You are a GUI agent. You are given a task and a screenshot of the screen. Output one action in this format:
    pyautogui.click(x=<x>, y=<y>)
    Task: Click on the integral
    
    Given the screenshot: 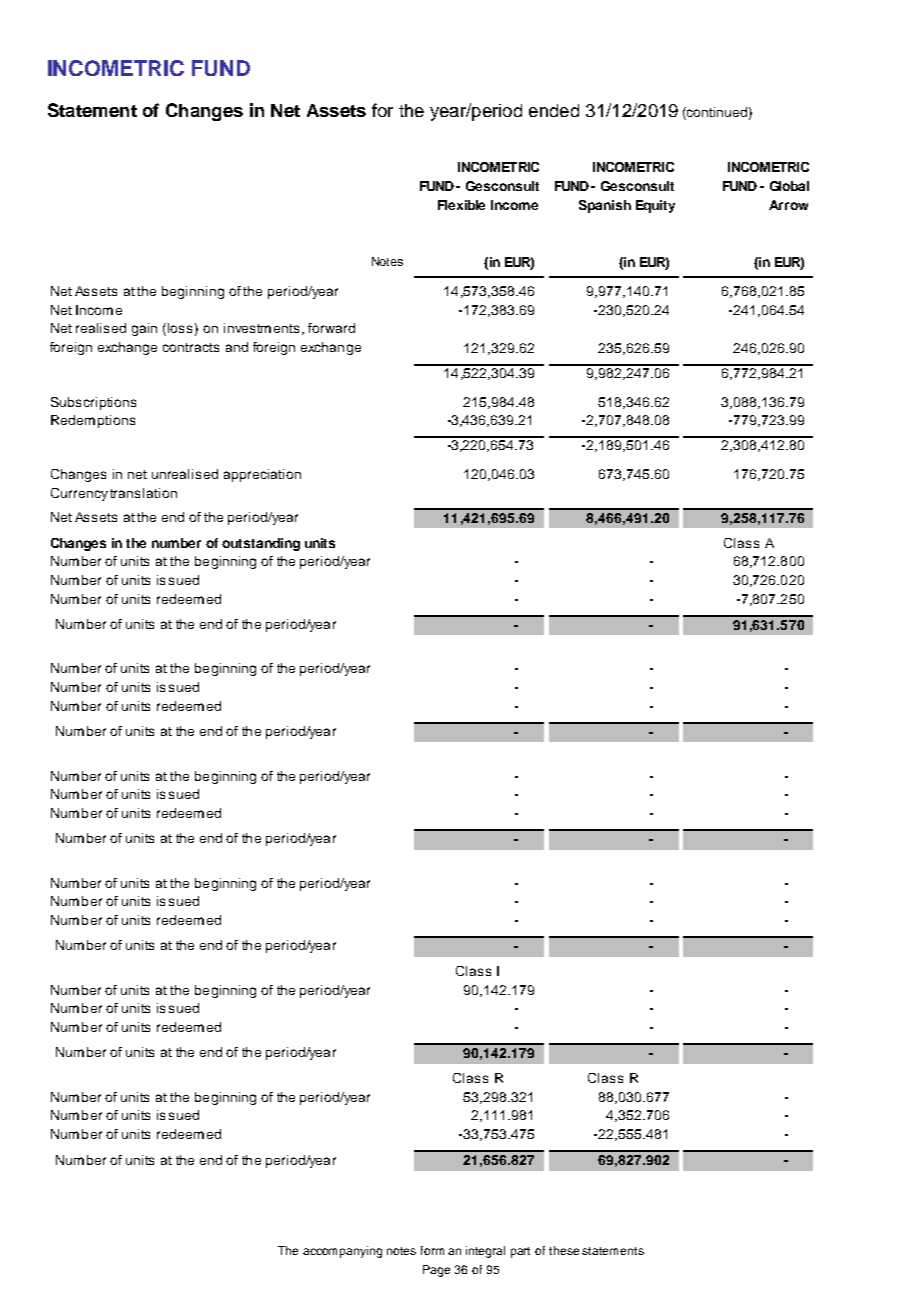 What is the action you would take?
    pyautogui.click(x=485, y=1252)
